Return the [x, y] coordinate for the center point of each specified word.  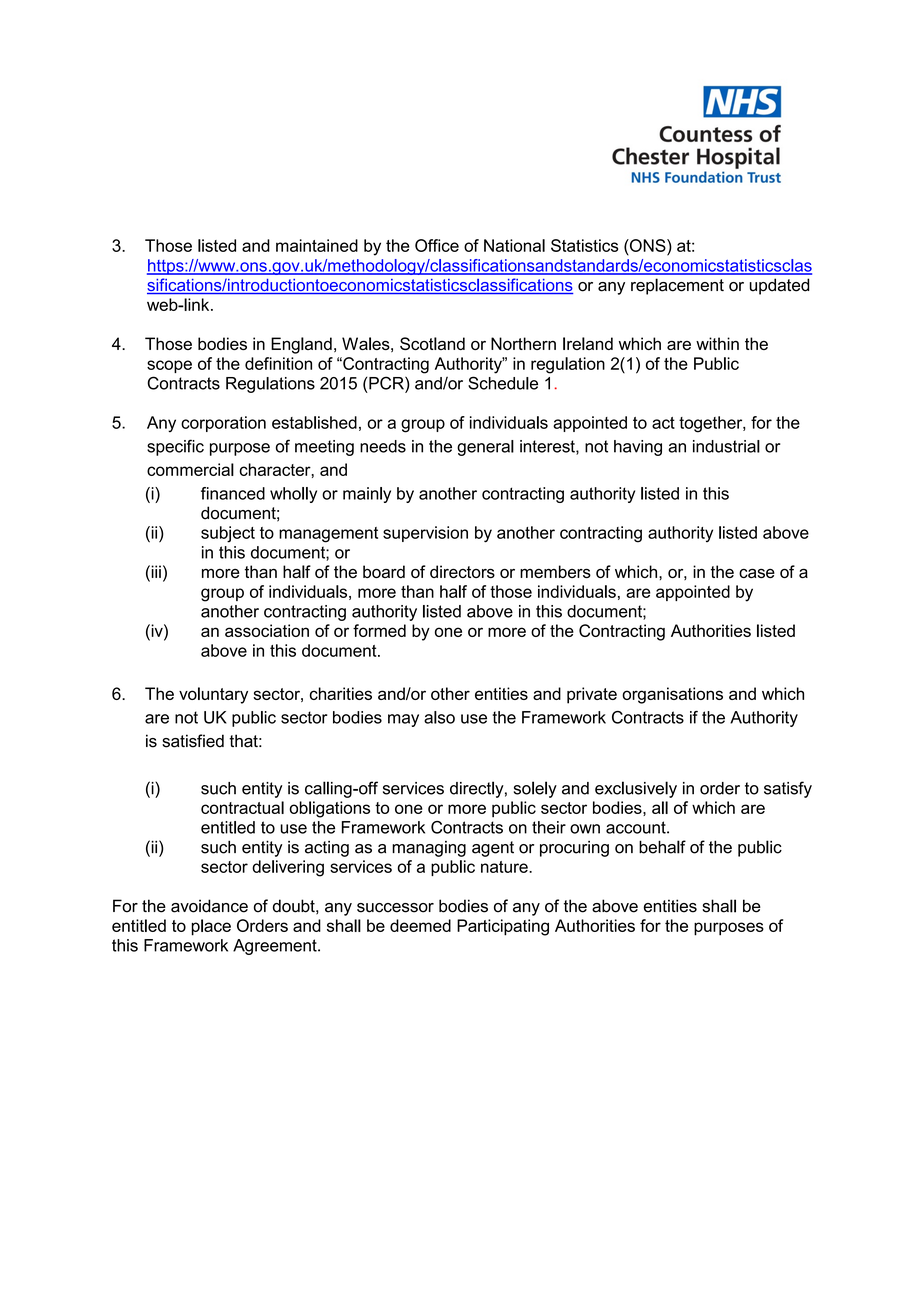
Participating [503, 927]
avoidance [209, 906]
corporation [223, 424]
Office [437, 245]
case [757, 573]
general [485, 448]
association [267, 630]
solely [535, 789]
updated [779, 286]
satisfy [788, 789]
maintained [317, 245]
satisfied [193, 741]
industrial [726, 446]
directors [462, 571]
